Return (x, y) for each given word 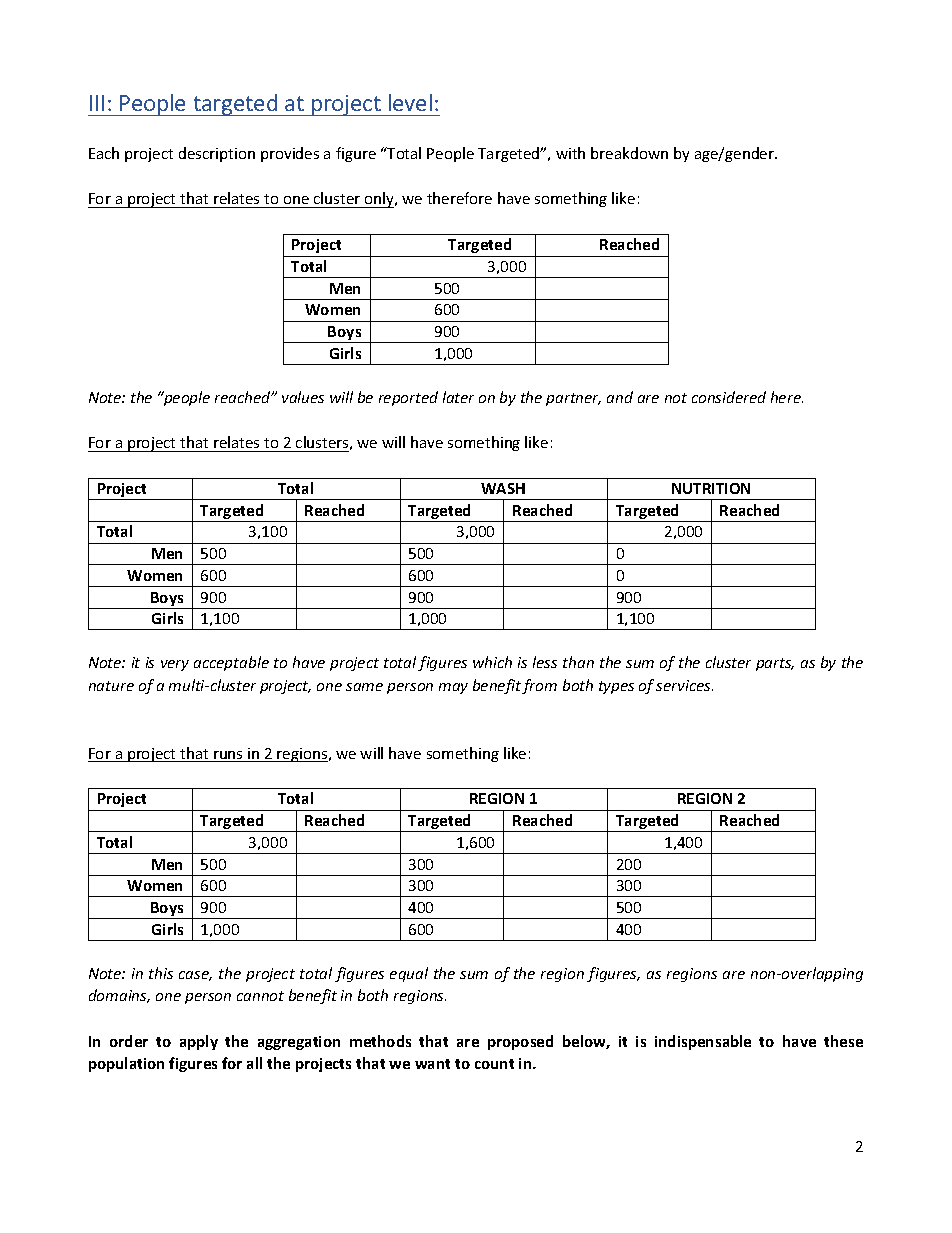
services (684, 685)
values (303, 397)
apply (199, 1042)
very (175, 665)
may (453, 688)
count (494, 1064)
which (492, 662)
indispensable (703, 1042)
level (410, 102)
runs (228, 756)
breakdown (629, 153)
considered (729, 397)
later (458, 397)
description (217, 154)
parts (775, 664)
